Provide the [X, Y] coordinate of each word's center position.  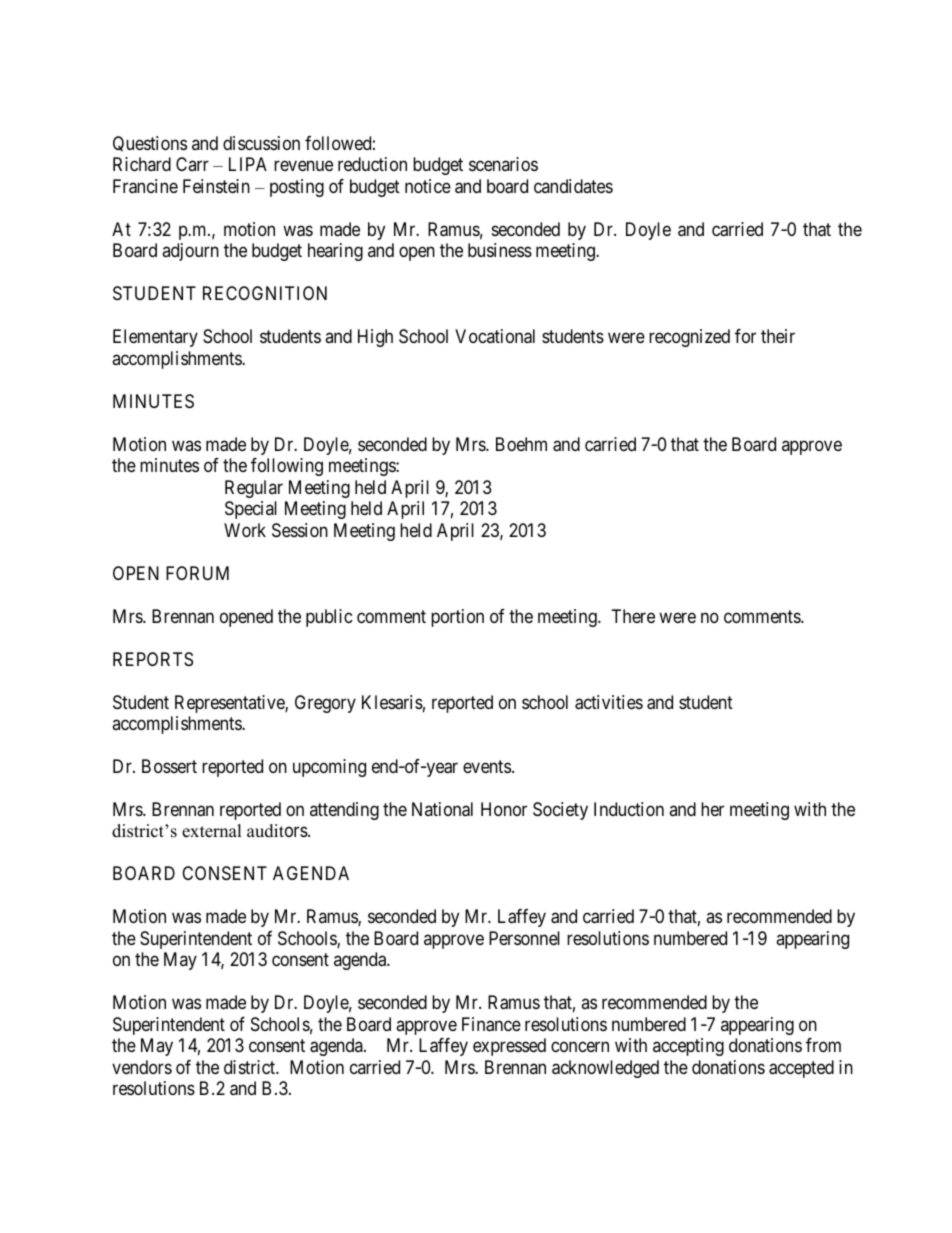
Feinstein [216, 186]
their [778, 336]
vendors [142, 1067]
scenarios [503, 164]
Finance [491, 1024]
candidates [573, 186]
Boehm [521, 444]
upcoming [329, 768]
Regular [254, 489]
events [487, 766]
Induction [629, 809]
